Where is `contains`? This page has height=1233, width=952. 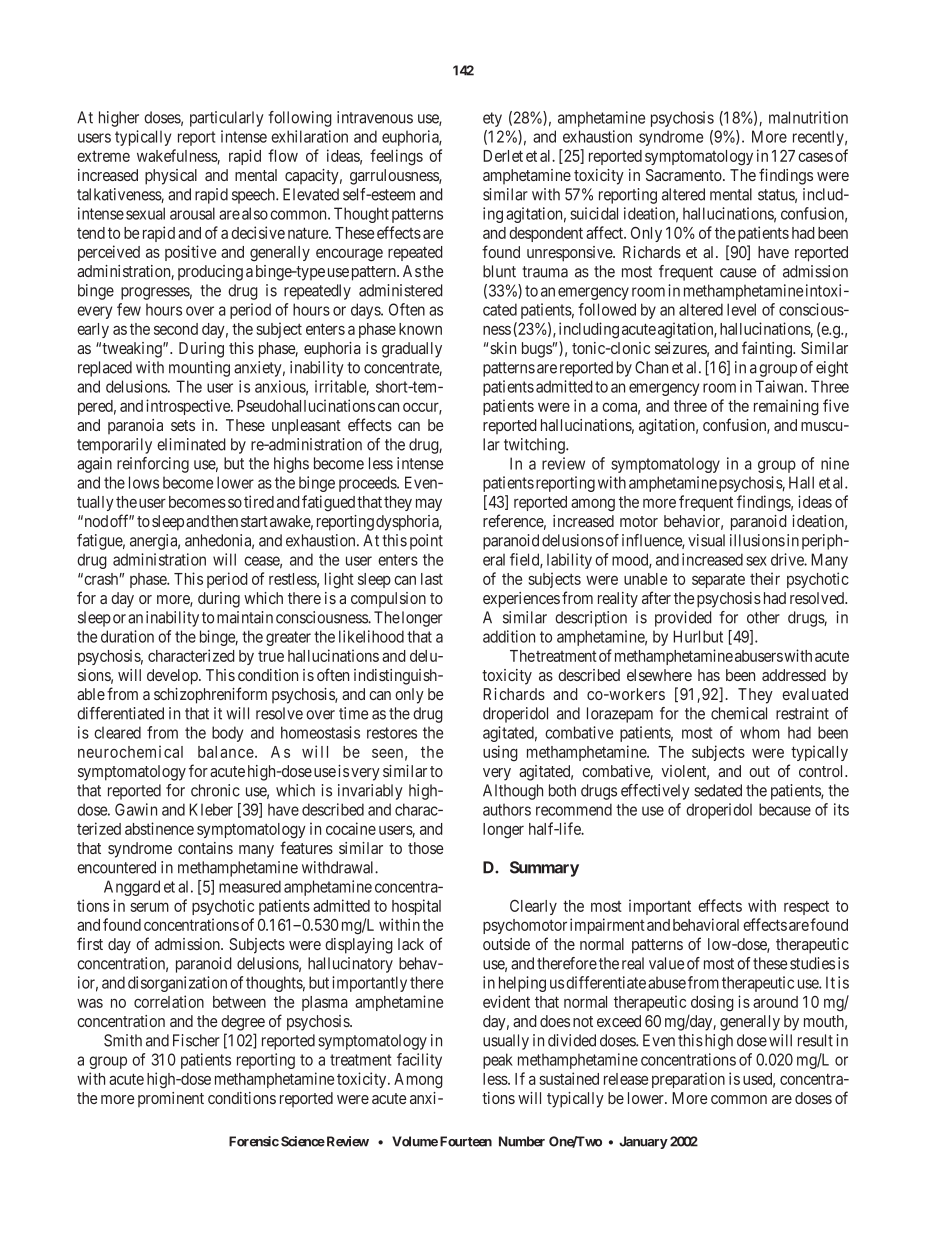
contains is located at coordinates (205, 848).
